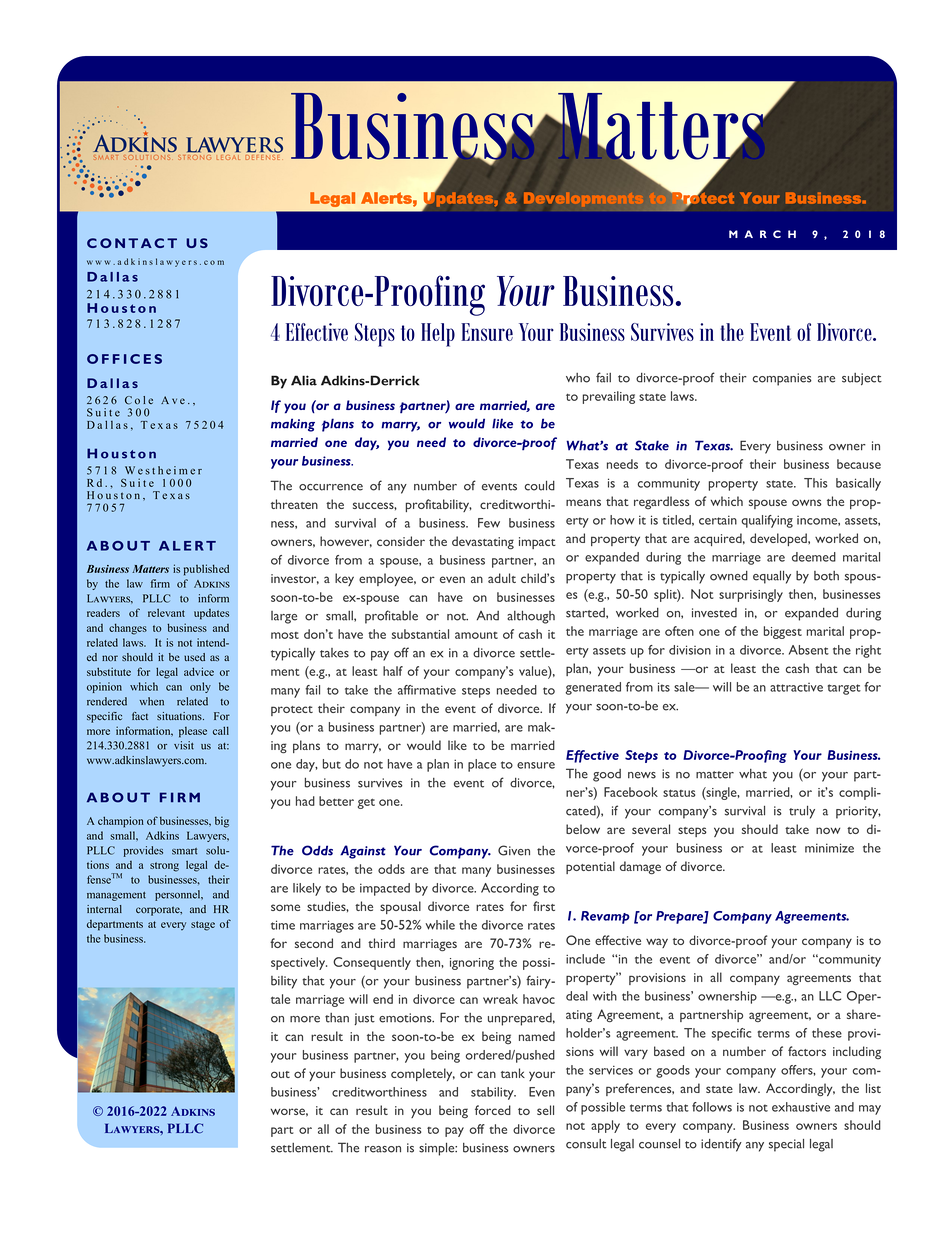  I want to click on Help, so click(438, 335).
